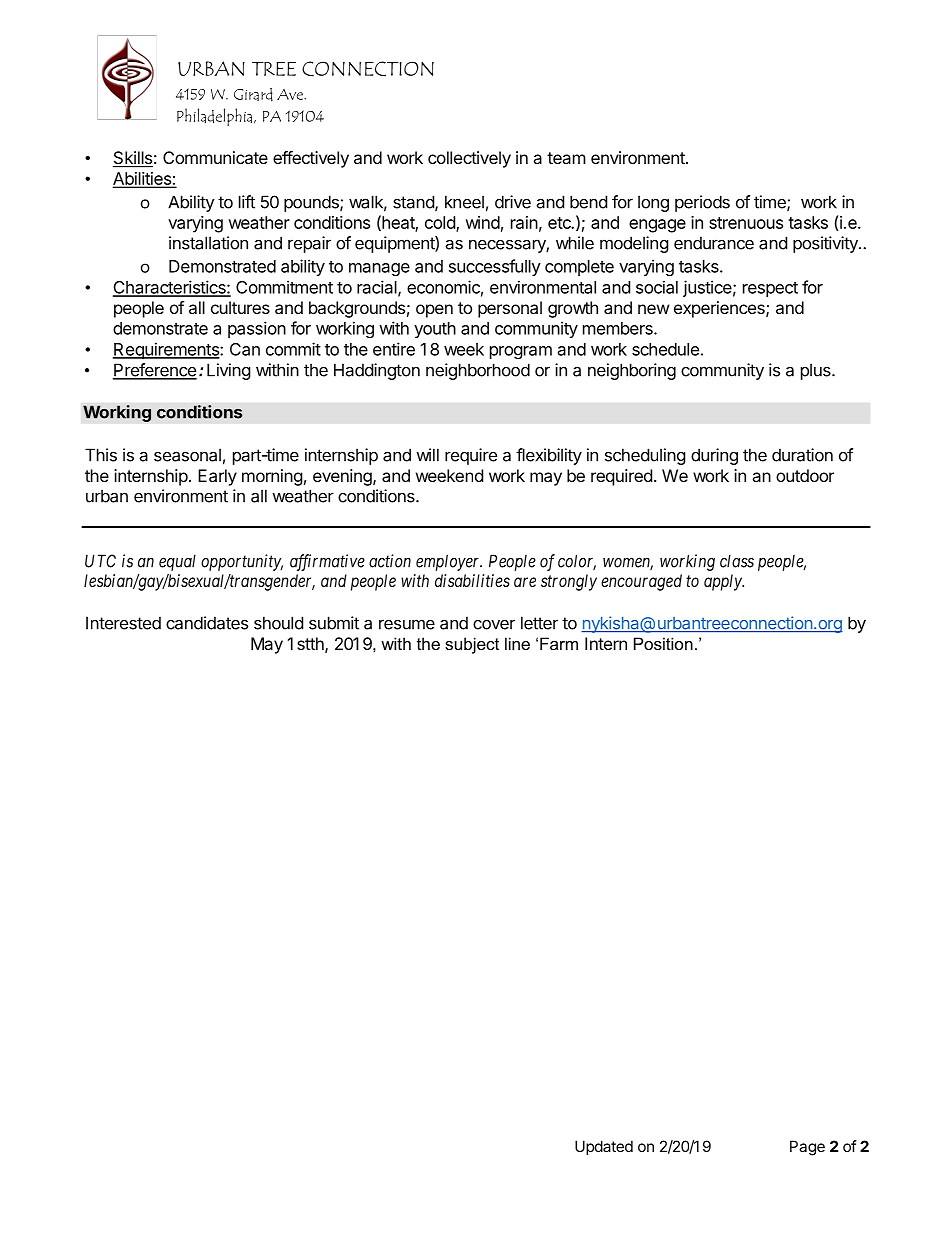  I want to click on collectively, so click(469, 159).
